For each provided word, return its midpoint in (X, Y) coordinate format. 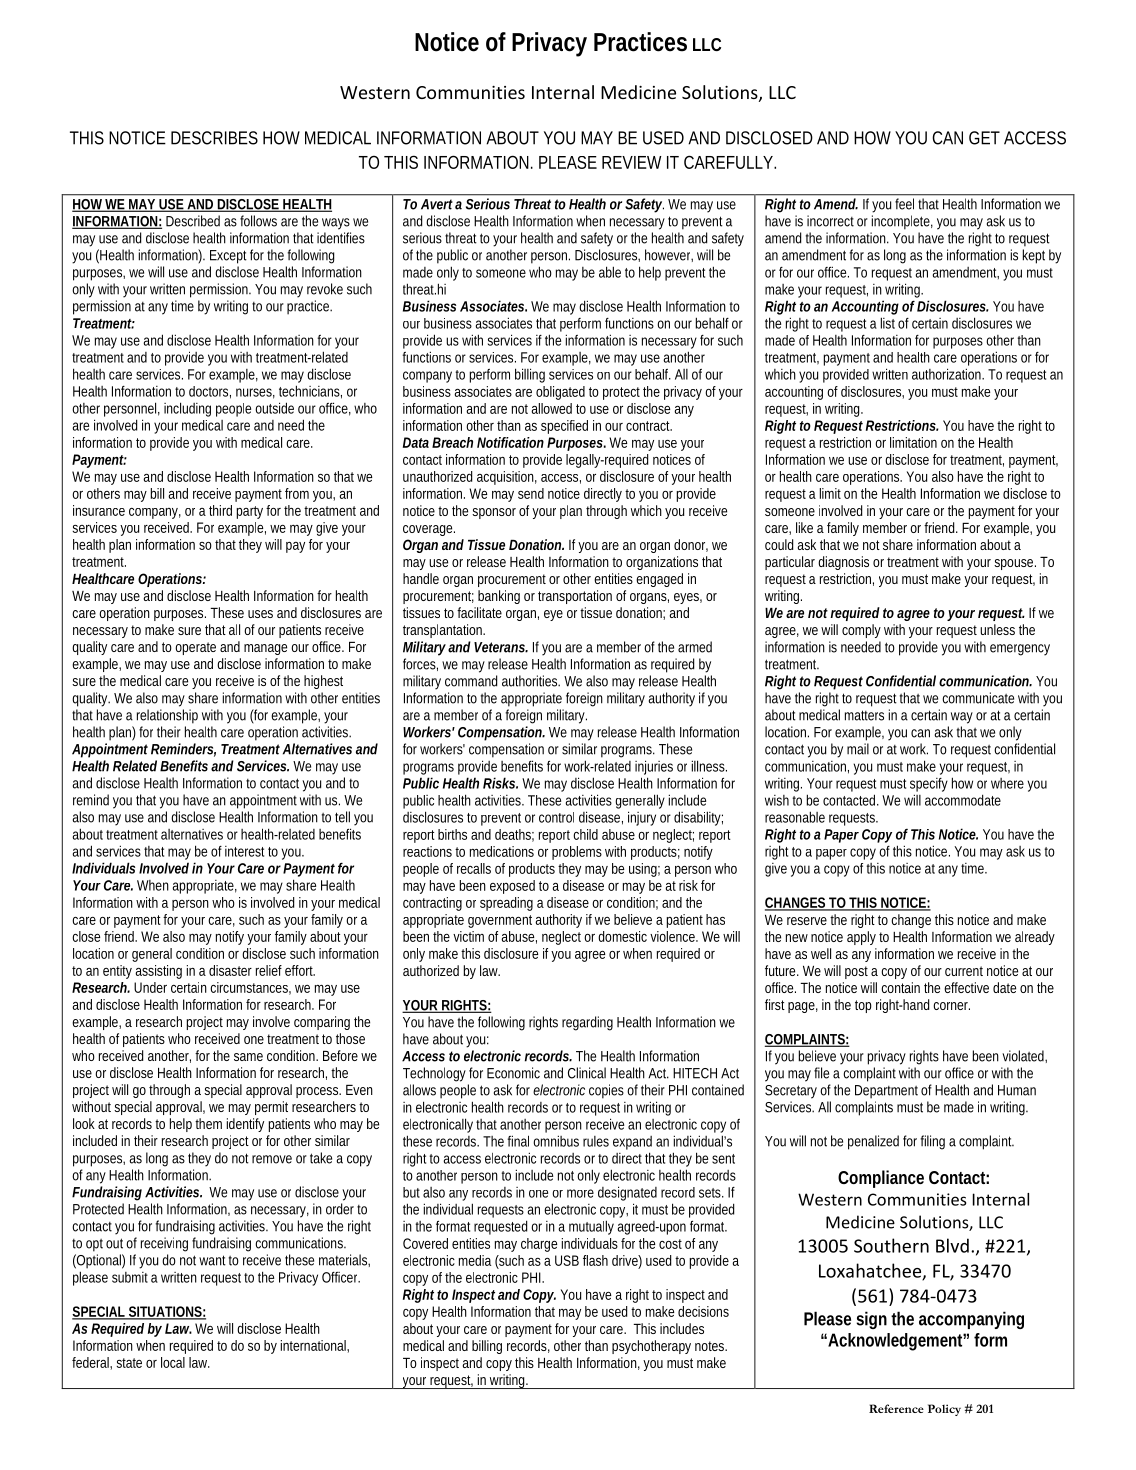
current (964, 971)
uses (260, 614)
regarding (587, 1023)
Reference (896, 1408)
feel (904, 204)
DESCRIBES (214, 138)
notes (711, 1346)
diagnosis (843, 563)
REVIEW (632, 162)
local (173, 1362)
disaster (230, 970)
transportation (575, 597)
